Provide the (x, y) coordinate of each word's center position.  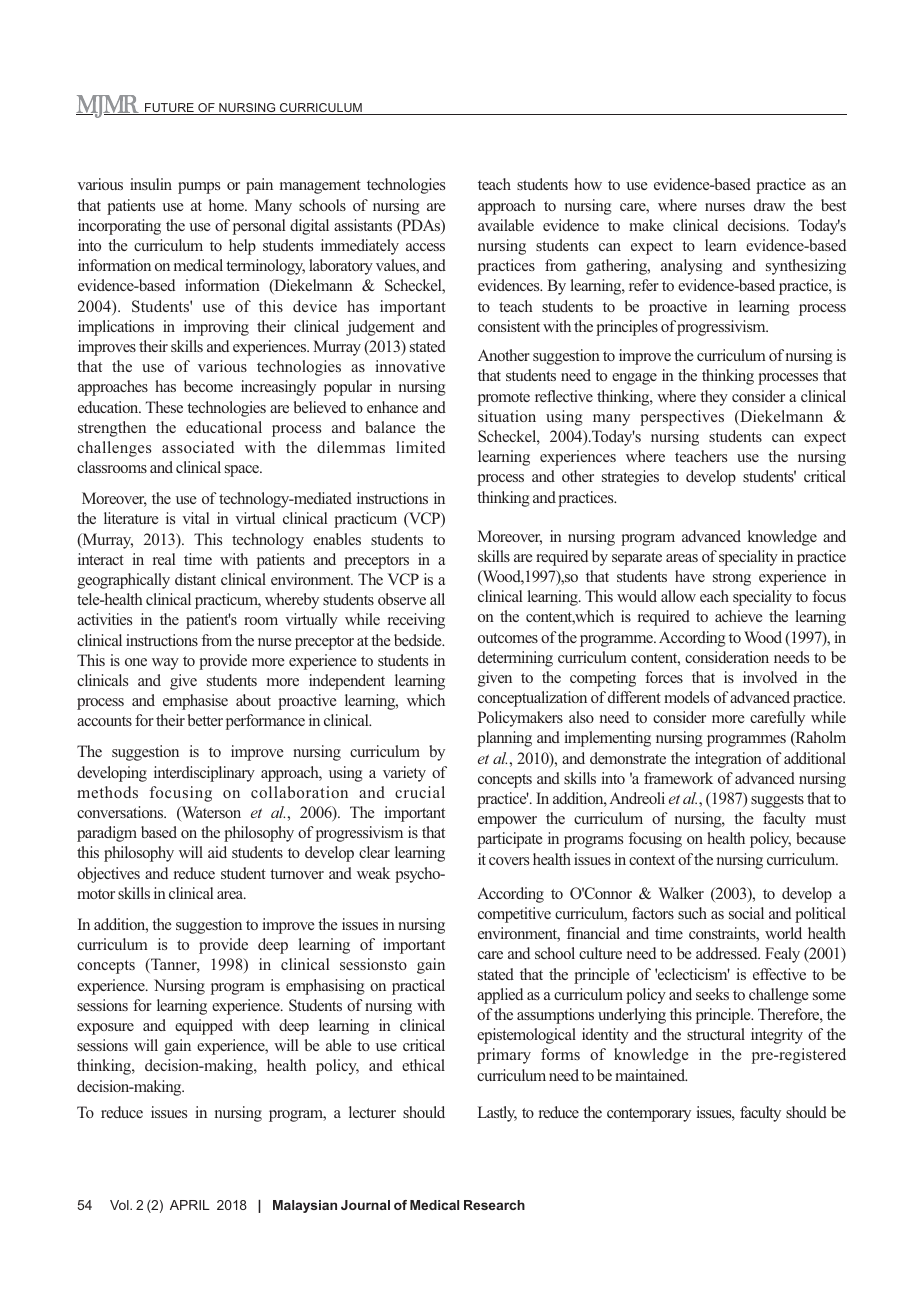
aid (217, 852)
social (746, 913)
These (164, 407)
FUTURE (169, 109)
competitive (514, 915)
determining (515, 659)
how (588, 184)
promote (504, 399)
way (165, 664)
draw (769, 205)
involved (770, 677)
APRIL (190, 1205)
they (714, 398)
